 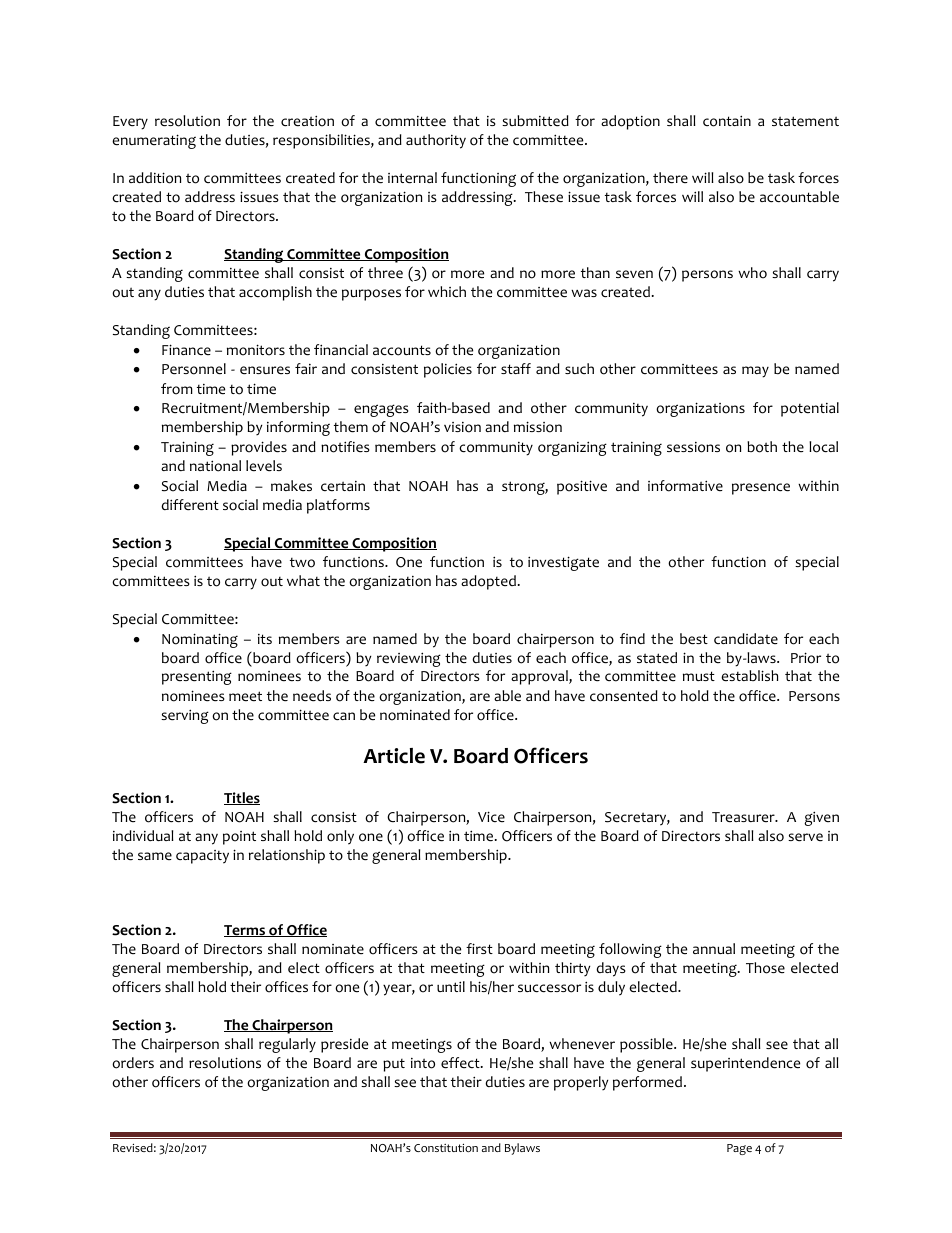 What do you see at coordinates (446, 1147) in the screenshot?
I see `Constitution` at bounding box center [446, 1147].
